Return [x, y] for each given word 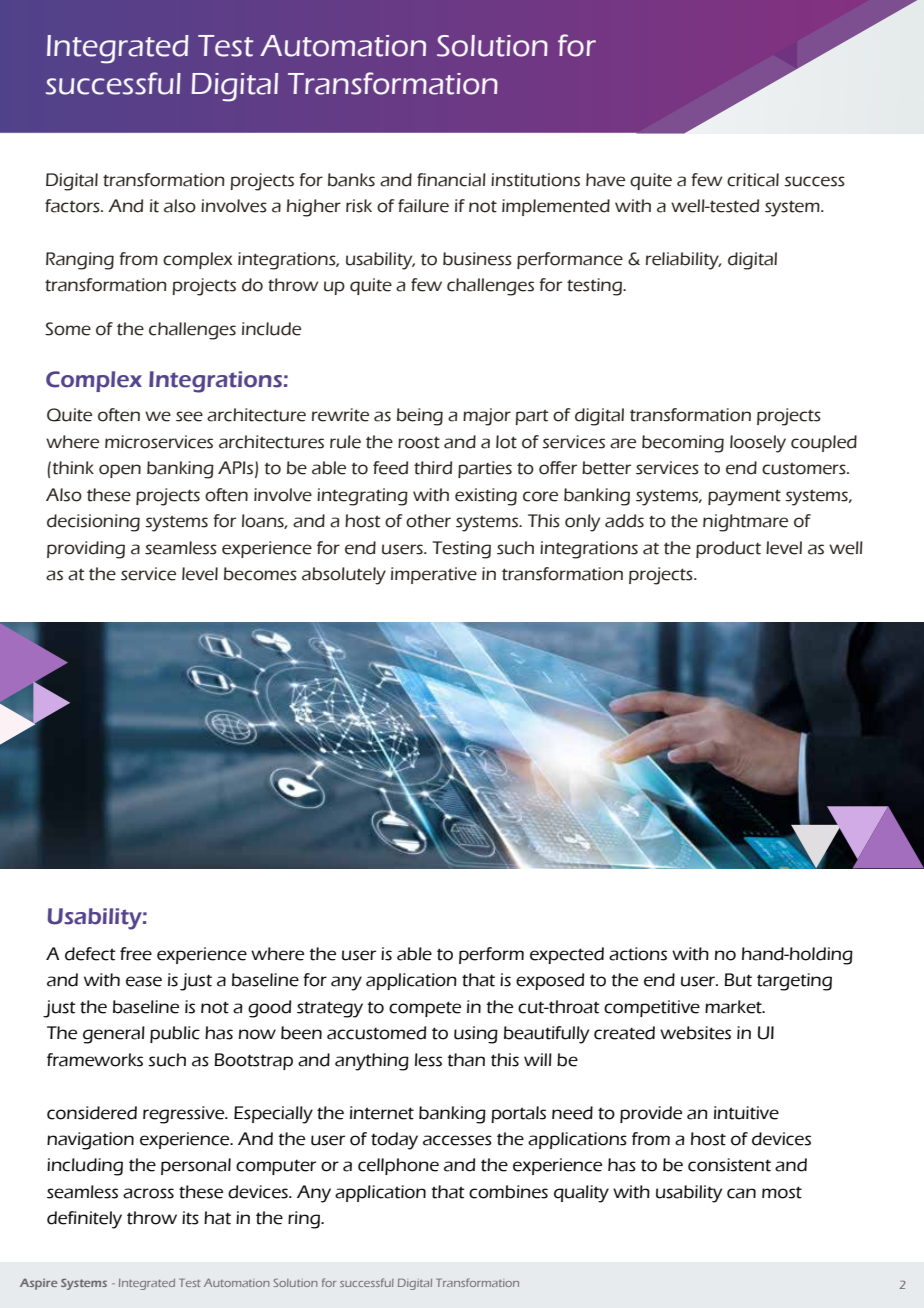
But [738, 980]
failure [423, 206]
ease [144, 981]
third [433, 468]
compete [425, 1009]
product [728, 549]
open [120, 471]
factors [73, 206]
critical [753, 180]
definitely [84, 1220]
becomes [260, 574]
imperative [434, 575]
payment [744, 497]
